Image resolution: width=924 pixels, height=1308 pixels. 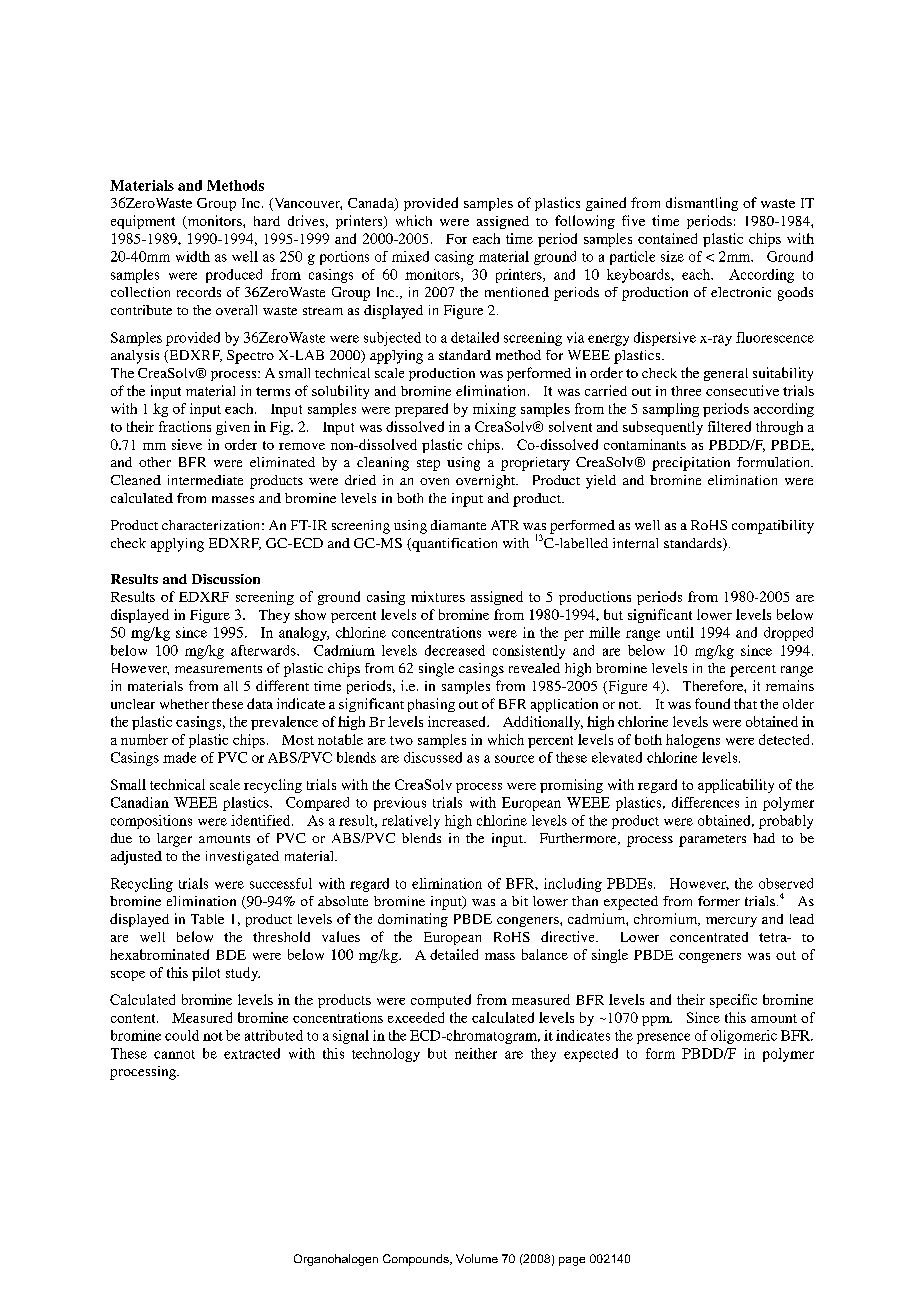 I want to click on pilot, so click(x=206, y=974).
